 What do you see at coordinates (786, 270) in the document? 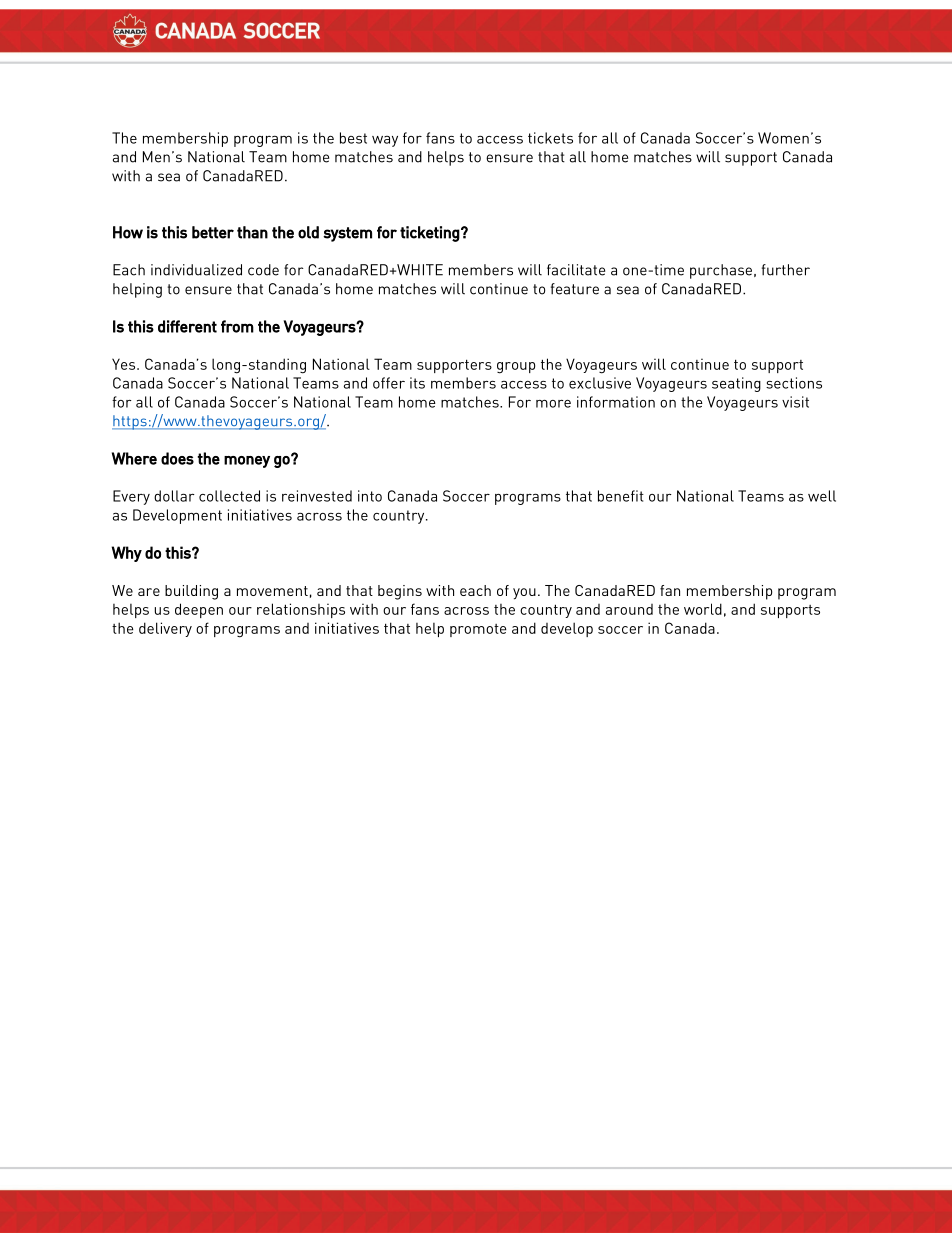
I see `further` at bounding box center [786, 270].
